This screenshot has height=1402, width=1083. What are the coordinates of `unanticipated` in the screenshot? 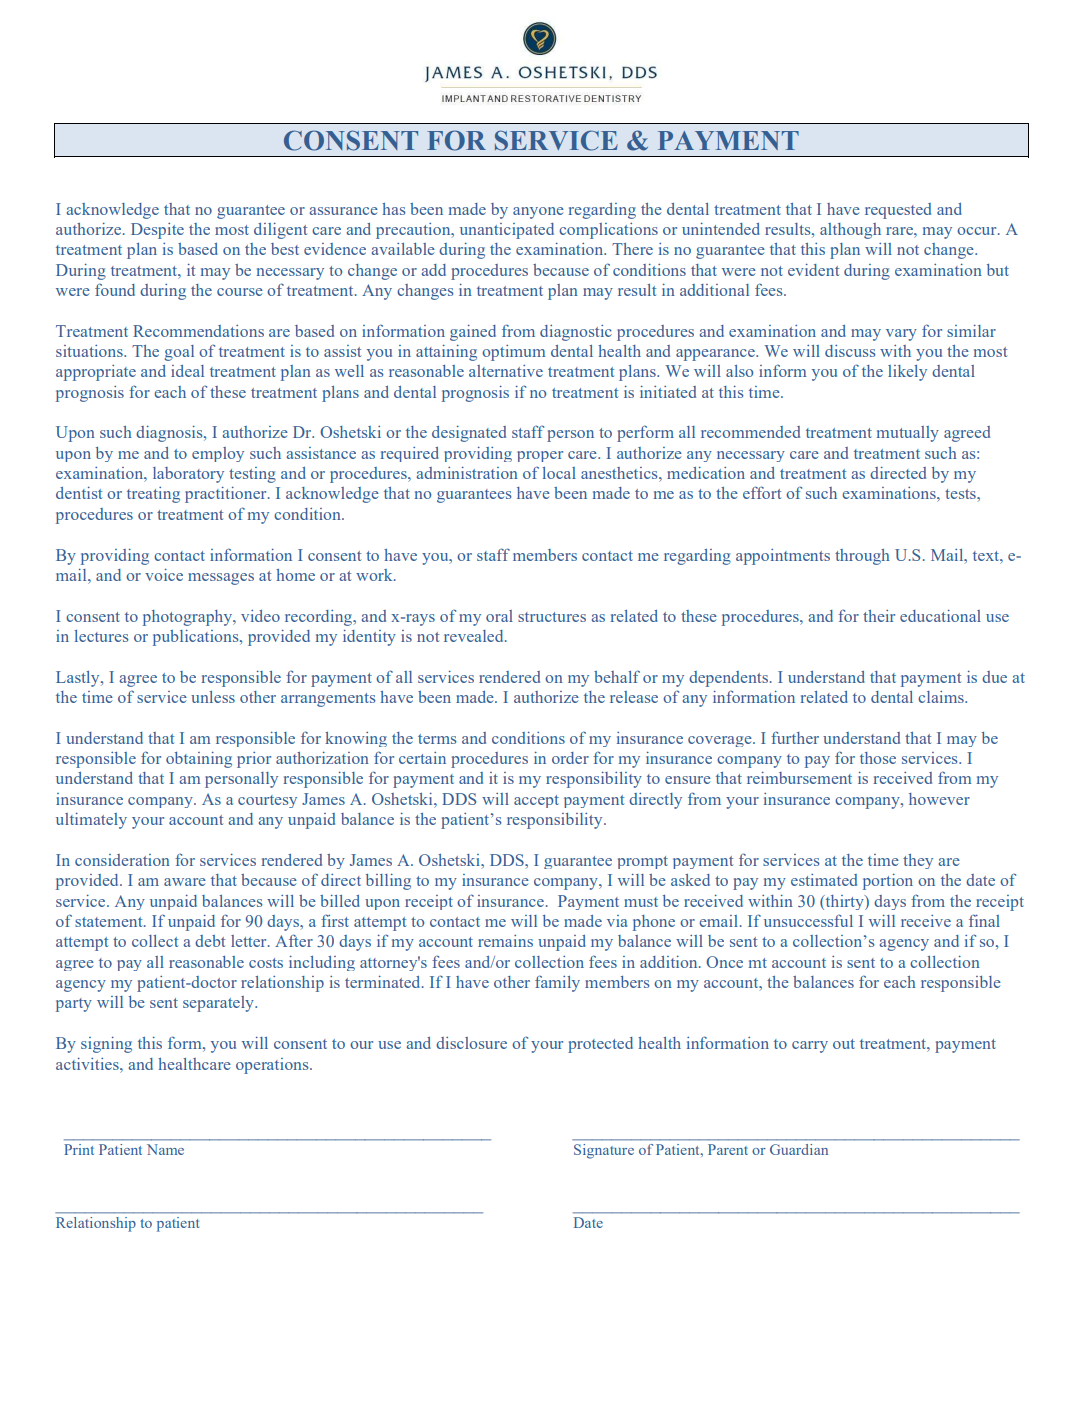 It's located at (507, 231).
